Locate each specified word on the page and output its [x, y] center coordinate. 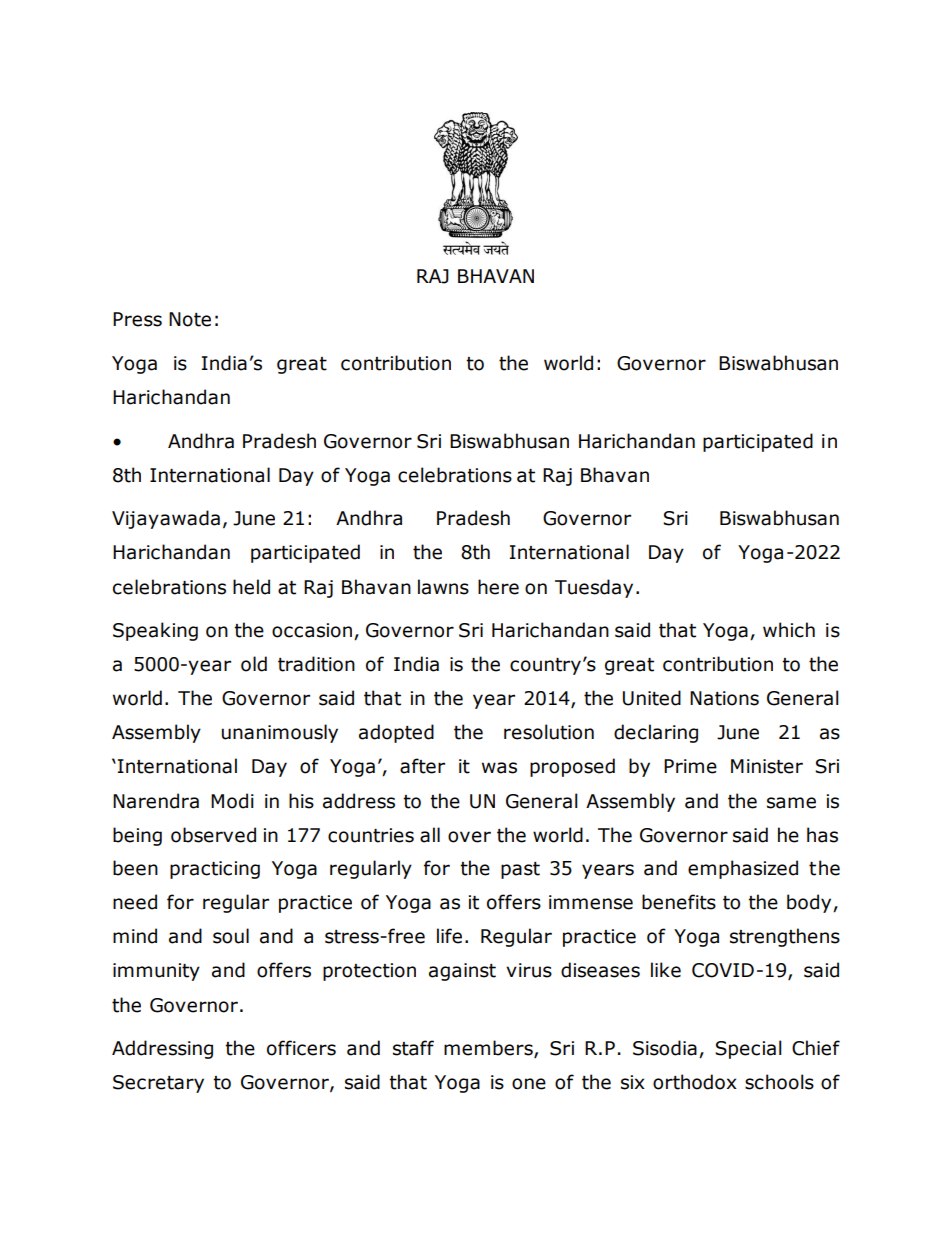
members [489, 1049]
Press [137, 319]
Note [190, 319]
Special [748, 1049]
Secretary [158, 1084]
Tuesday [594, 588]
